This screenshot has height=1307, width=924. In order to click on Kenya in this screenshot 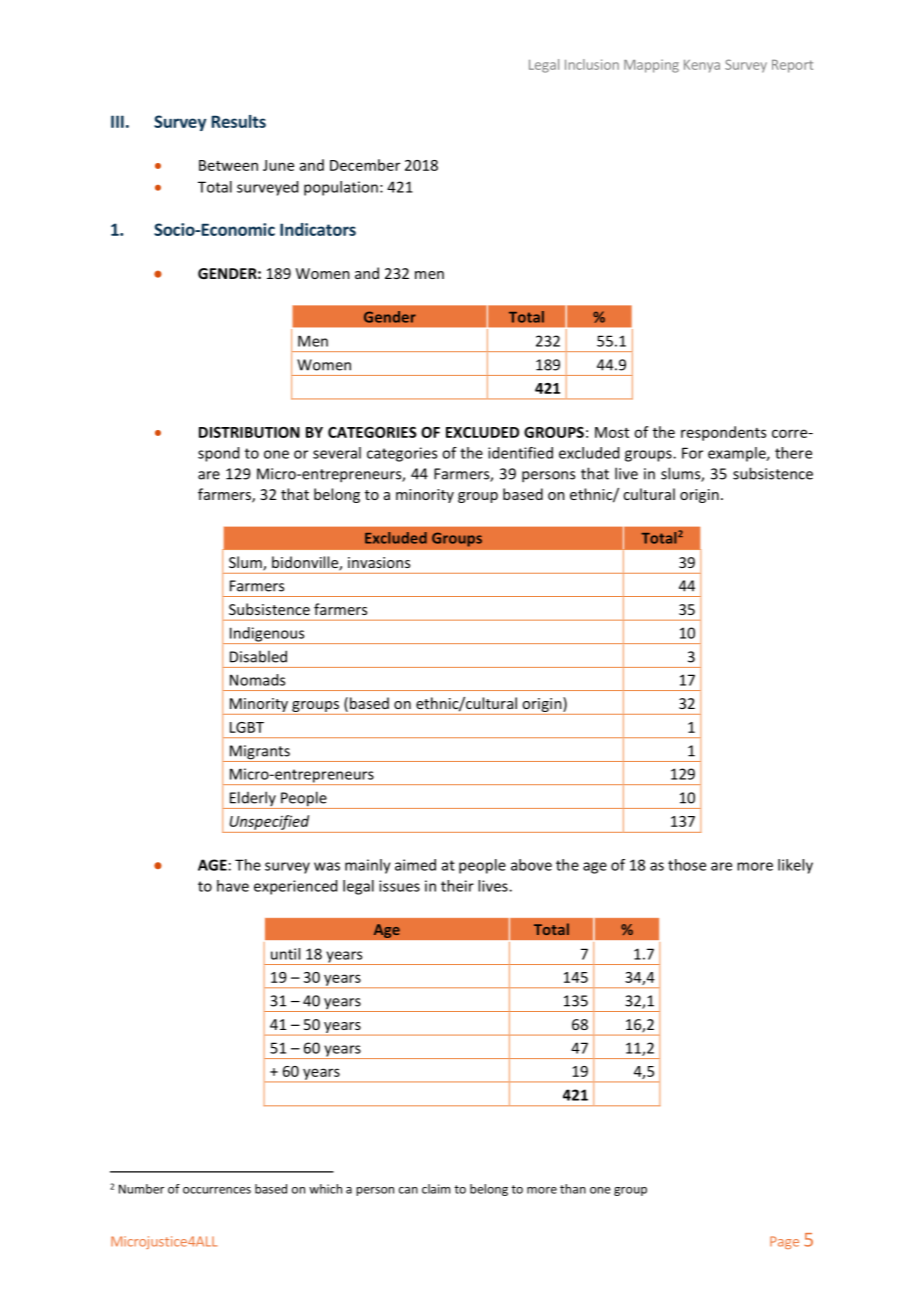, I will do `click(702, 66)`.
